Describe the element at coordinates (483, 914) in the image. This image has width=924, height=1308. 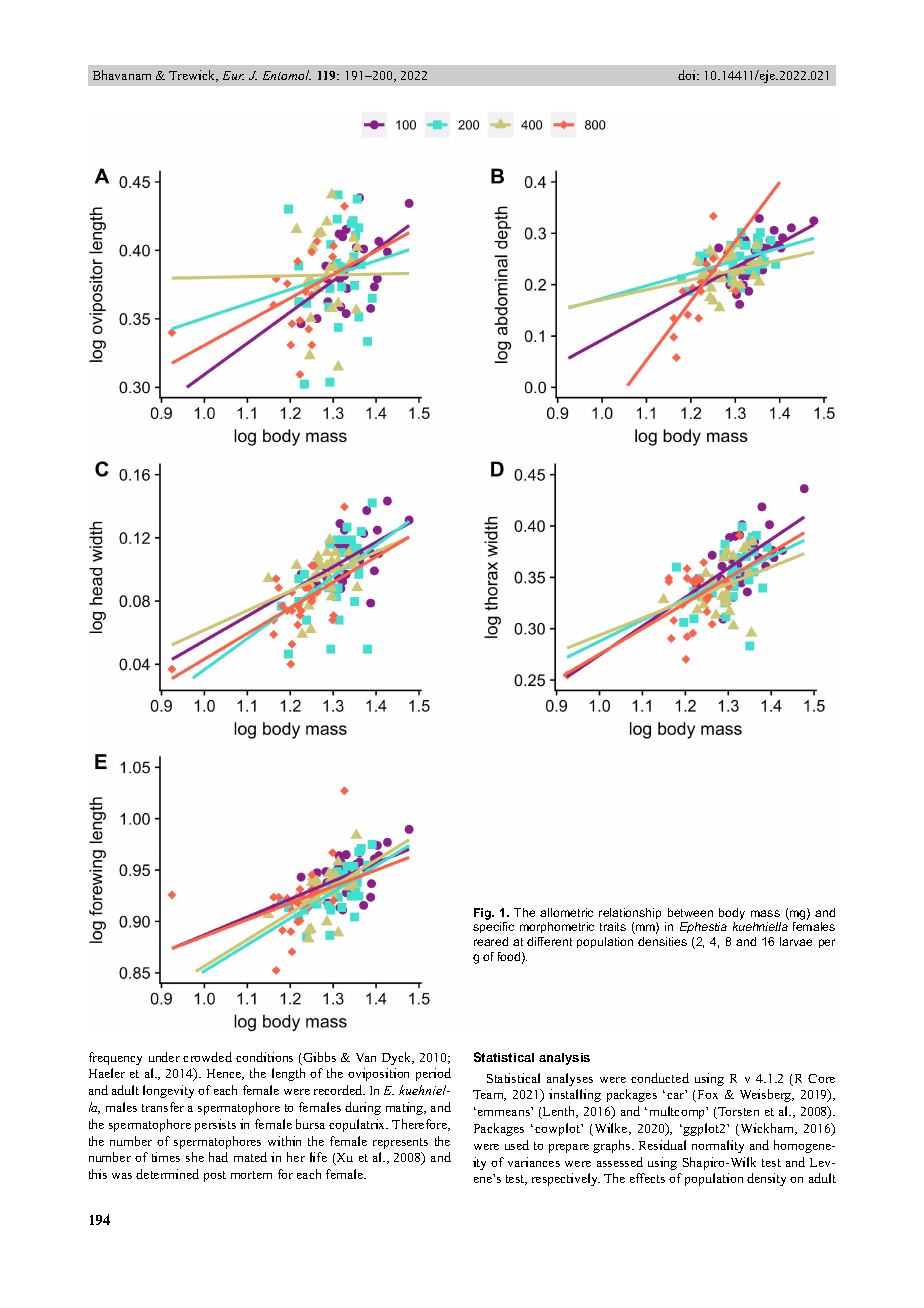
I see `Fig` at that location.
